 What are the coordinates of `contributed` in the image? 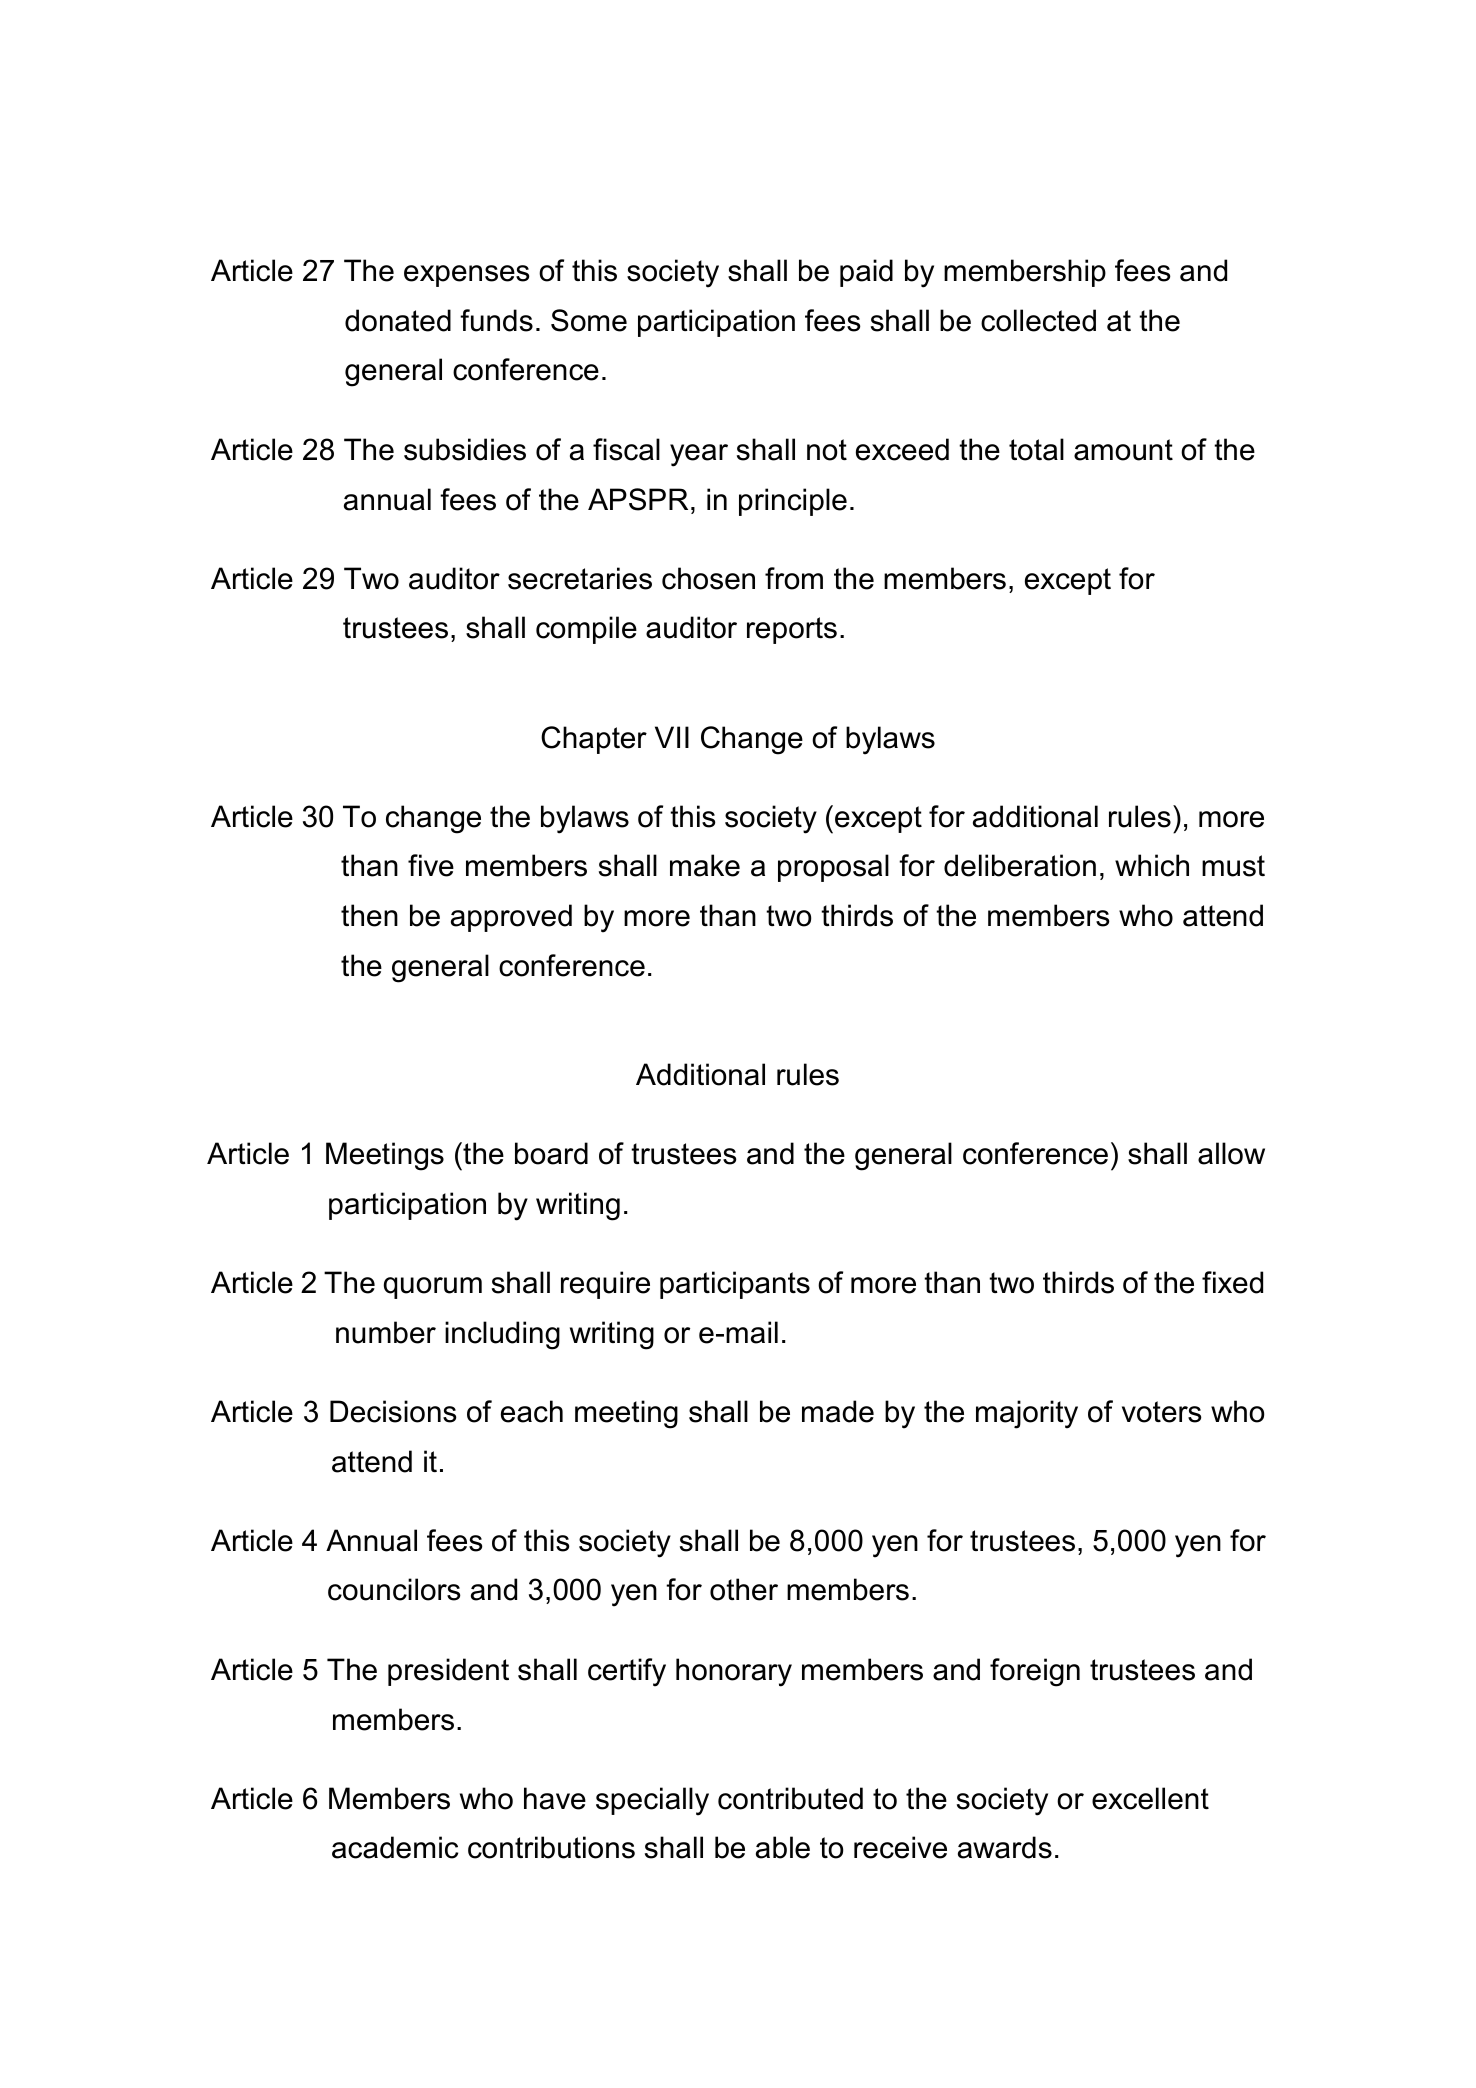 It's located at (790, 1798).
